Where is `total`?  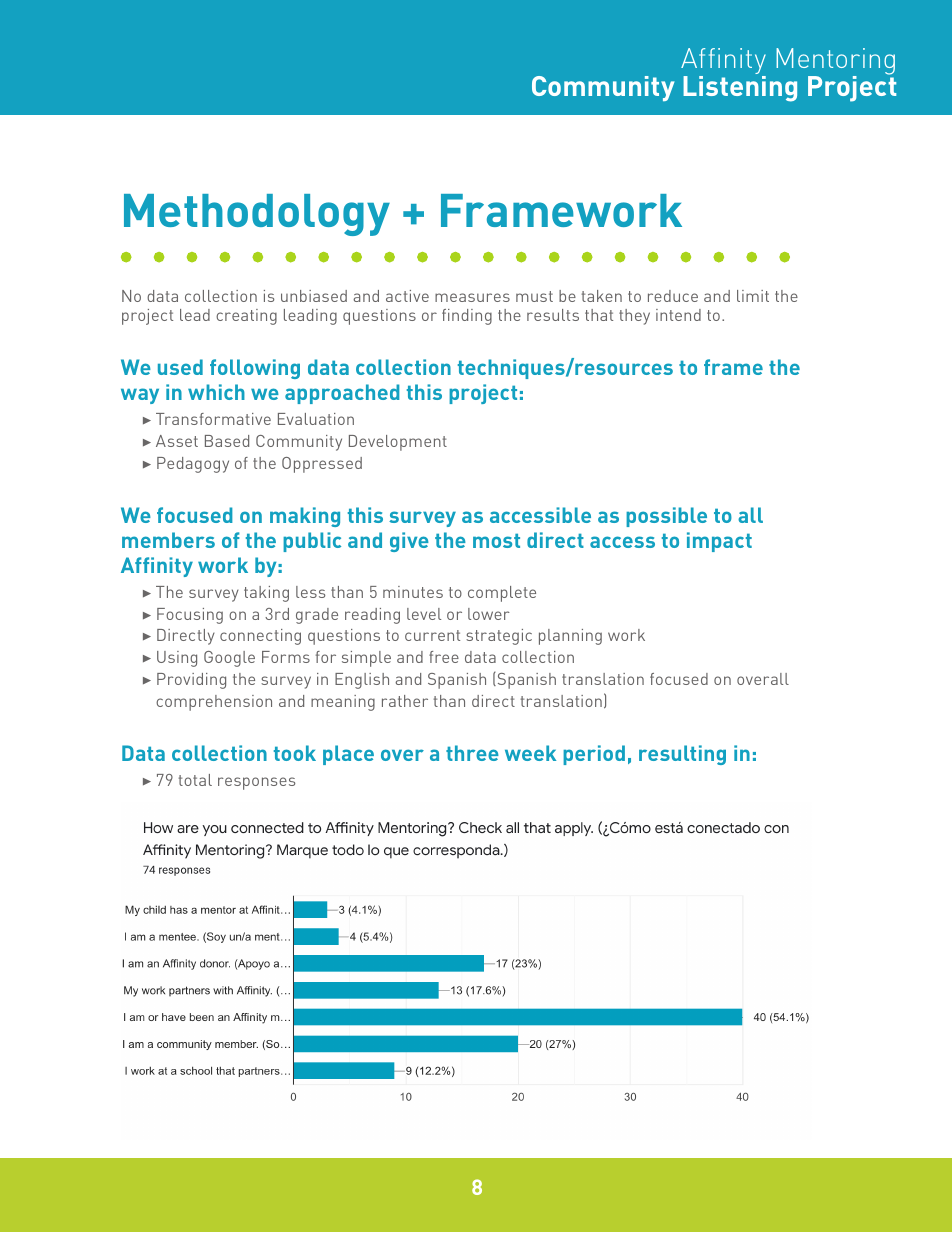 total is located at coordinates (195, 780).
